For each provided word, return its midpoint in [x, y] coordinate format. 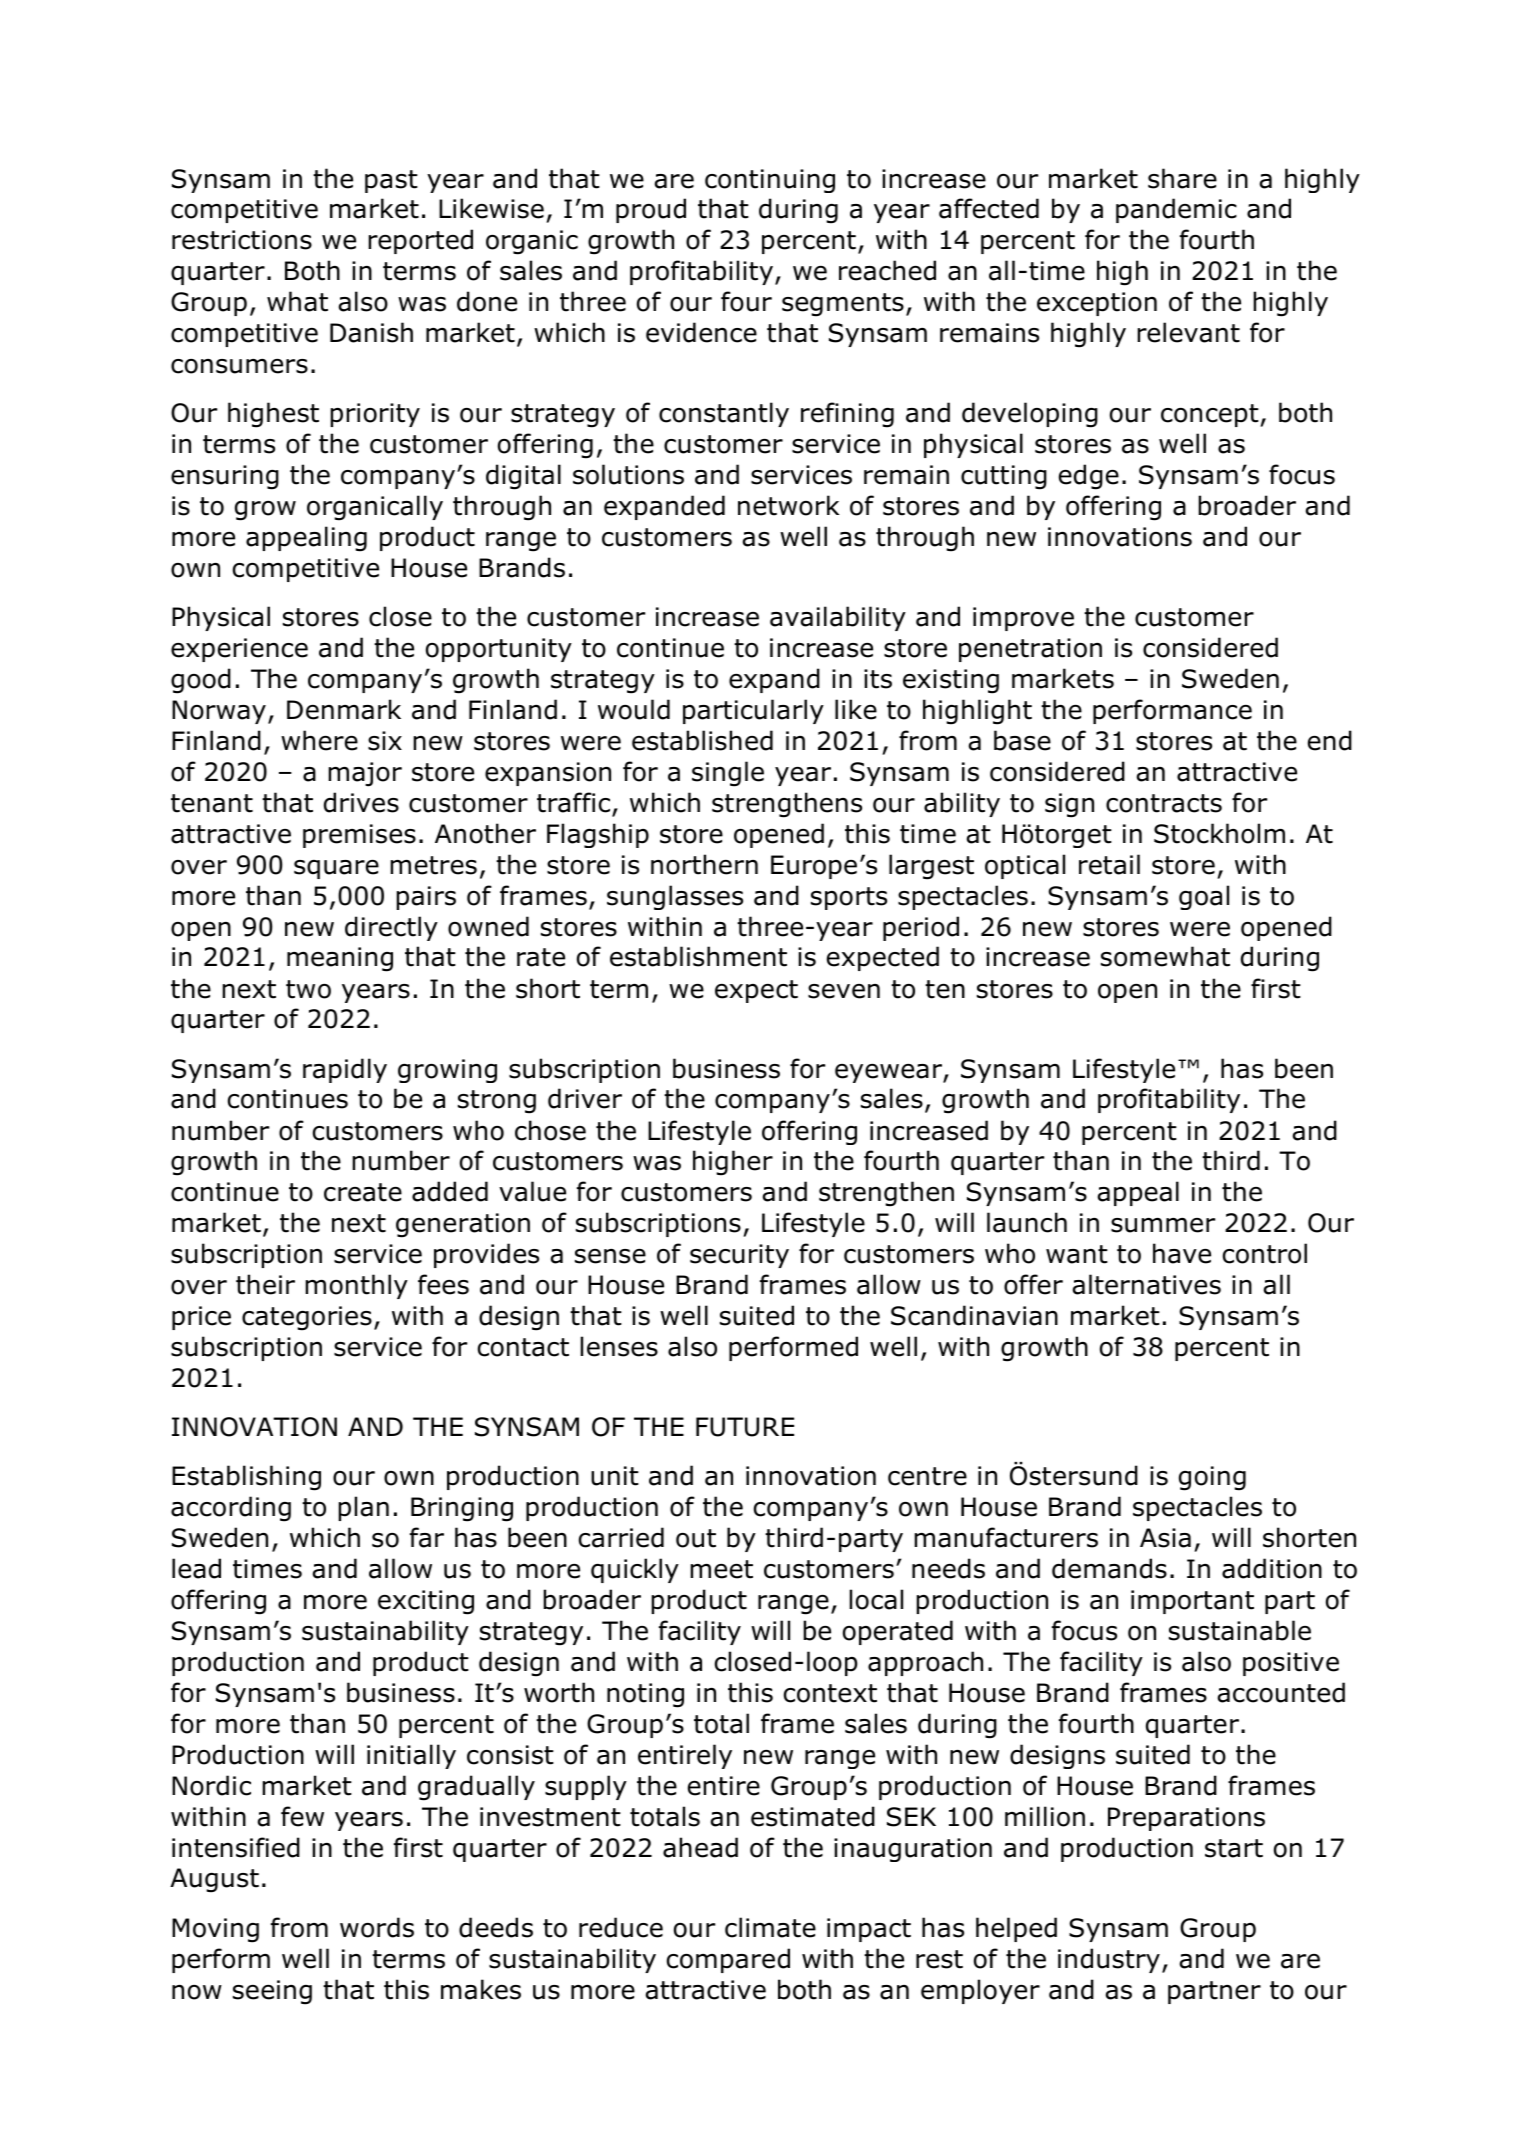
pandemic [1176, 210]
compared [728, 1960]
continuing [770, 181]
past [391, 181]
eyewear [889, 1073]
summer [1163, 1225]
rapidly [345, 1070]
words [377, 1927]
